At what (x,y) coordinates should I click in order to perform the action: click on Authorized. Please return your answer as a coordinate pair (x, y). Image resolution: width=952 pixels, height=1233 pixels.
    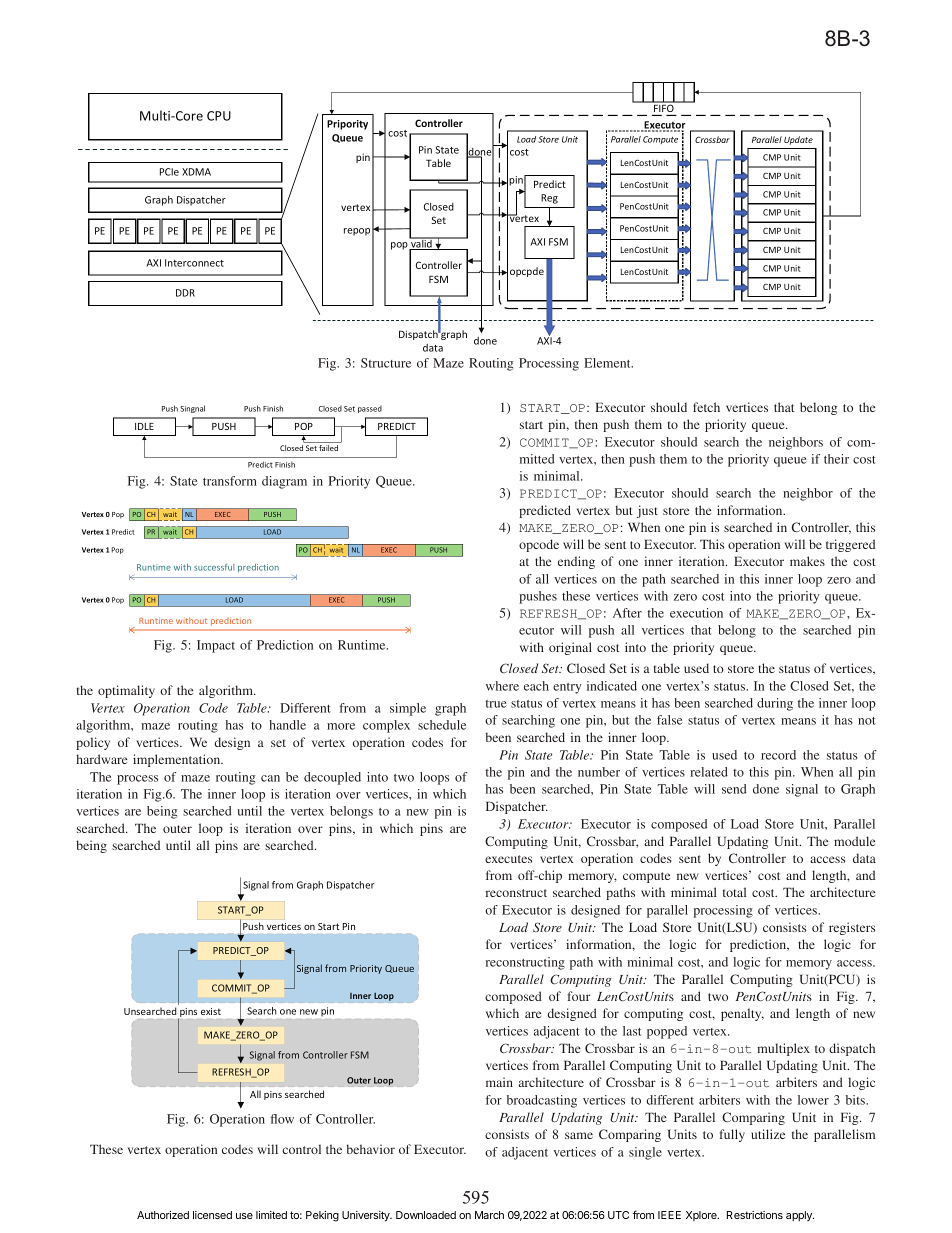
    Looking at the image, I should click on (163, 1215).
